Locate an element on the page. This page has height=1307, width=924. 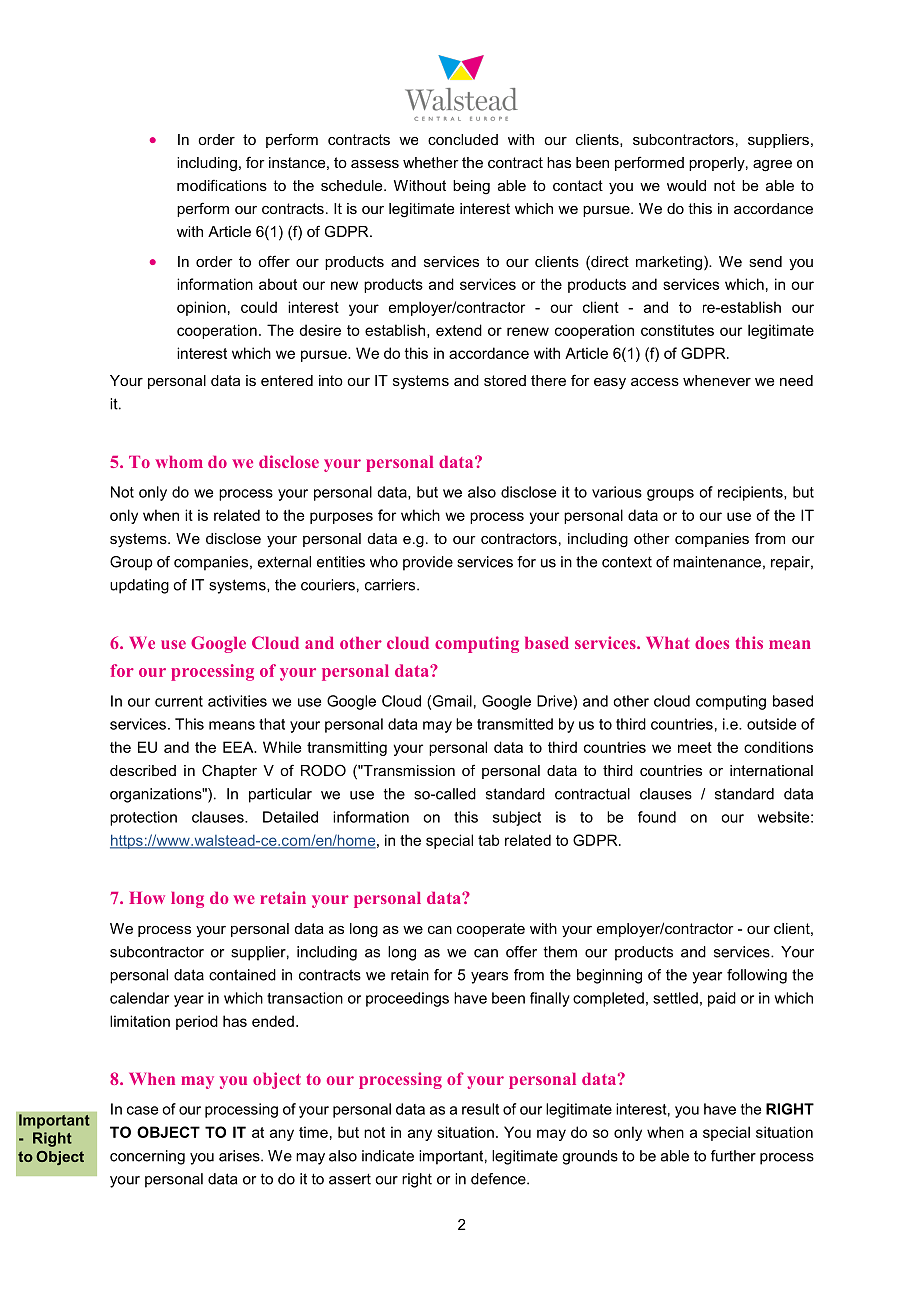
How is located at coordinates (147, 898).
